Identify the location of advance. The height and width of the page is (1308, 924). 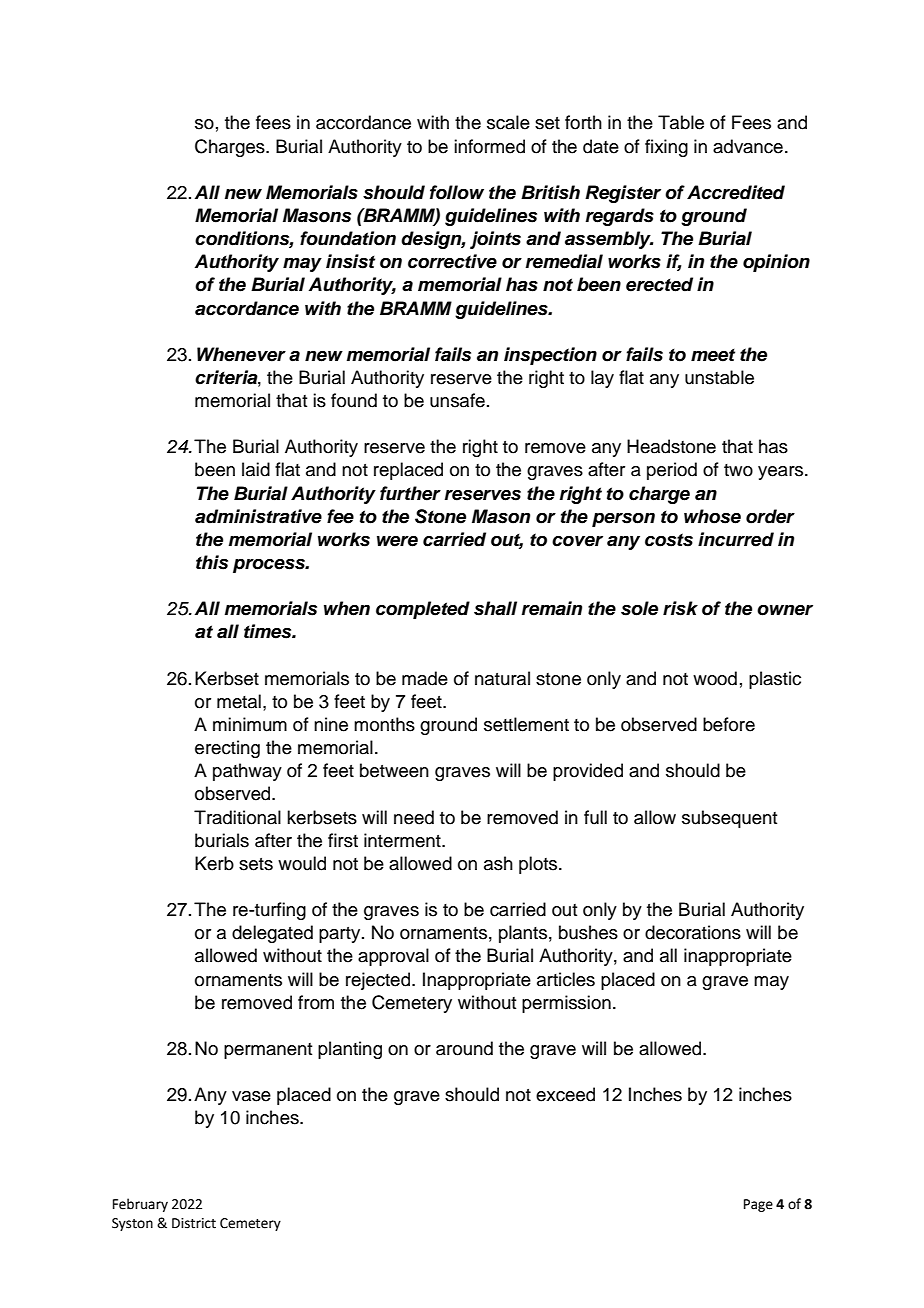
(748, 146).
